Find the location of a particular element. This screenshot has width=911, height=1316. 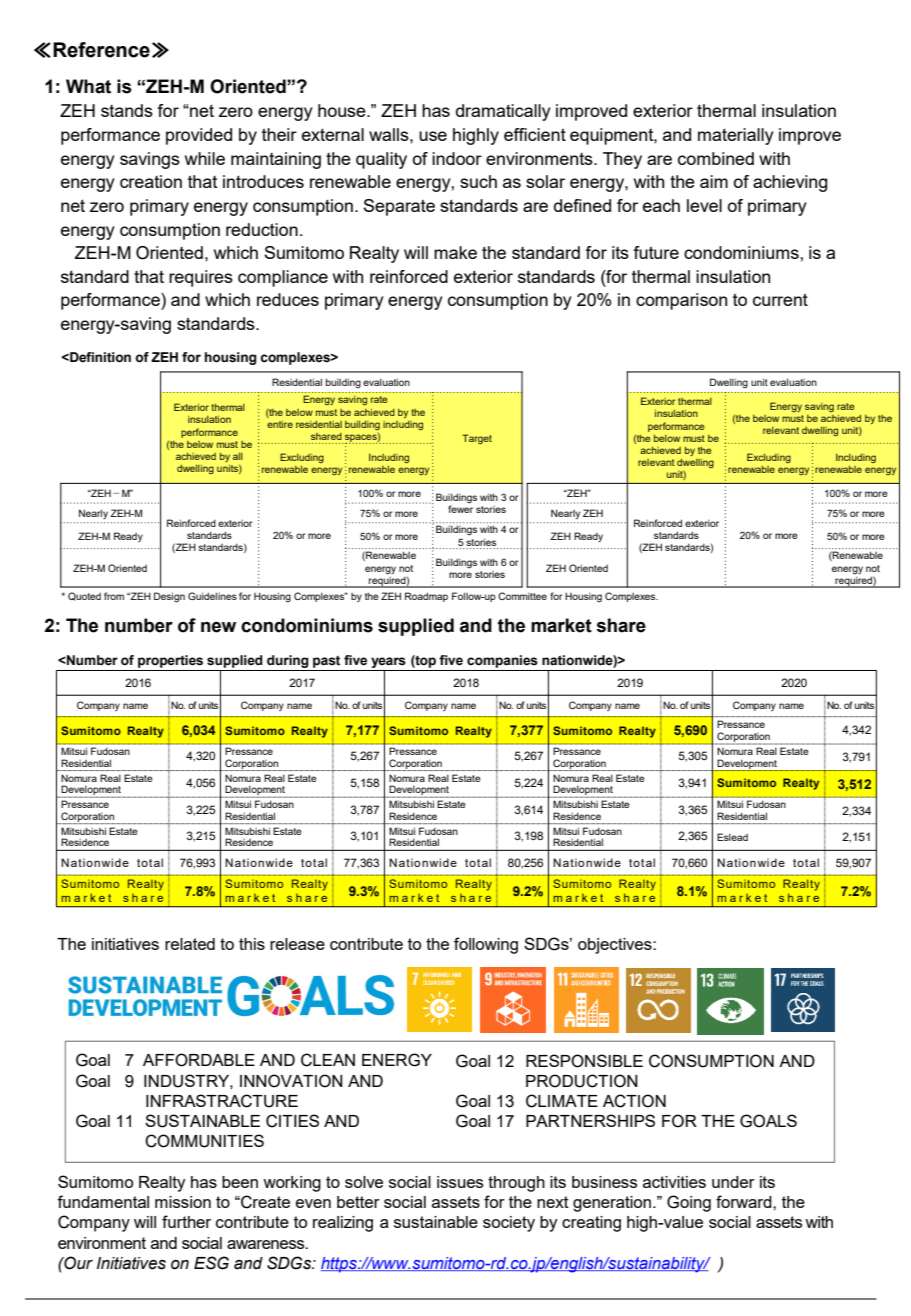

entire is located at coordinates (280, 424).
